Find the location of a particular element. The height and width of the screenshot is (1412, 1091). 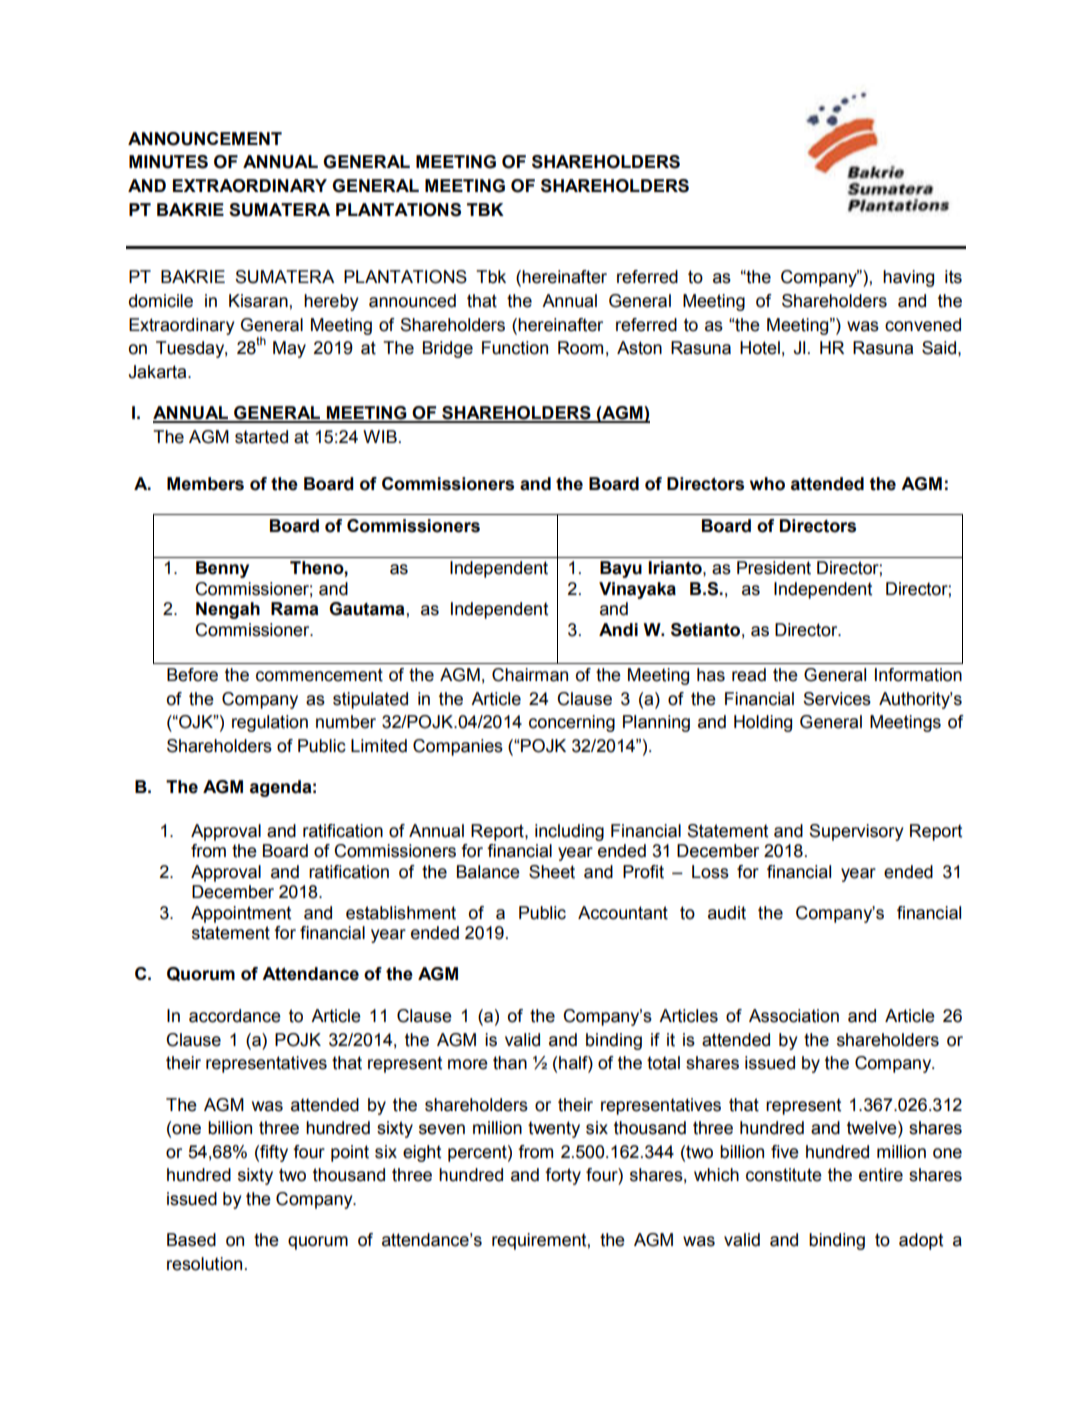

adopt is located at coordinates (921, 1241).
